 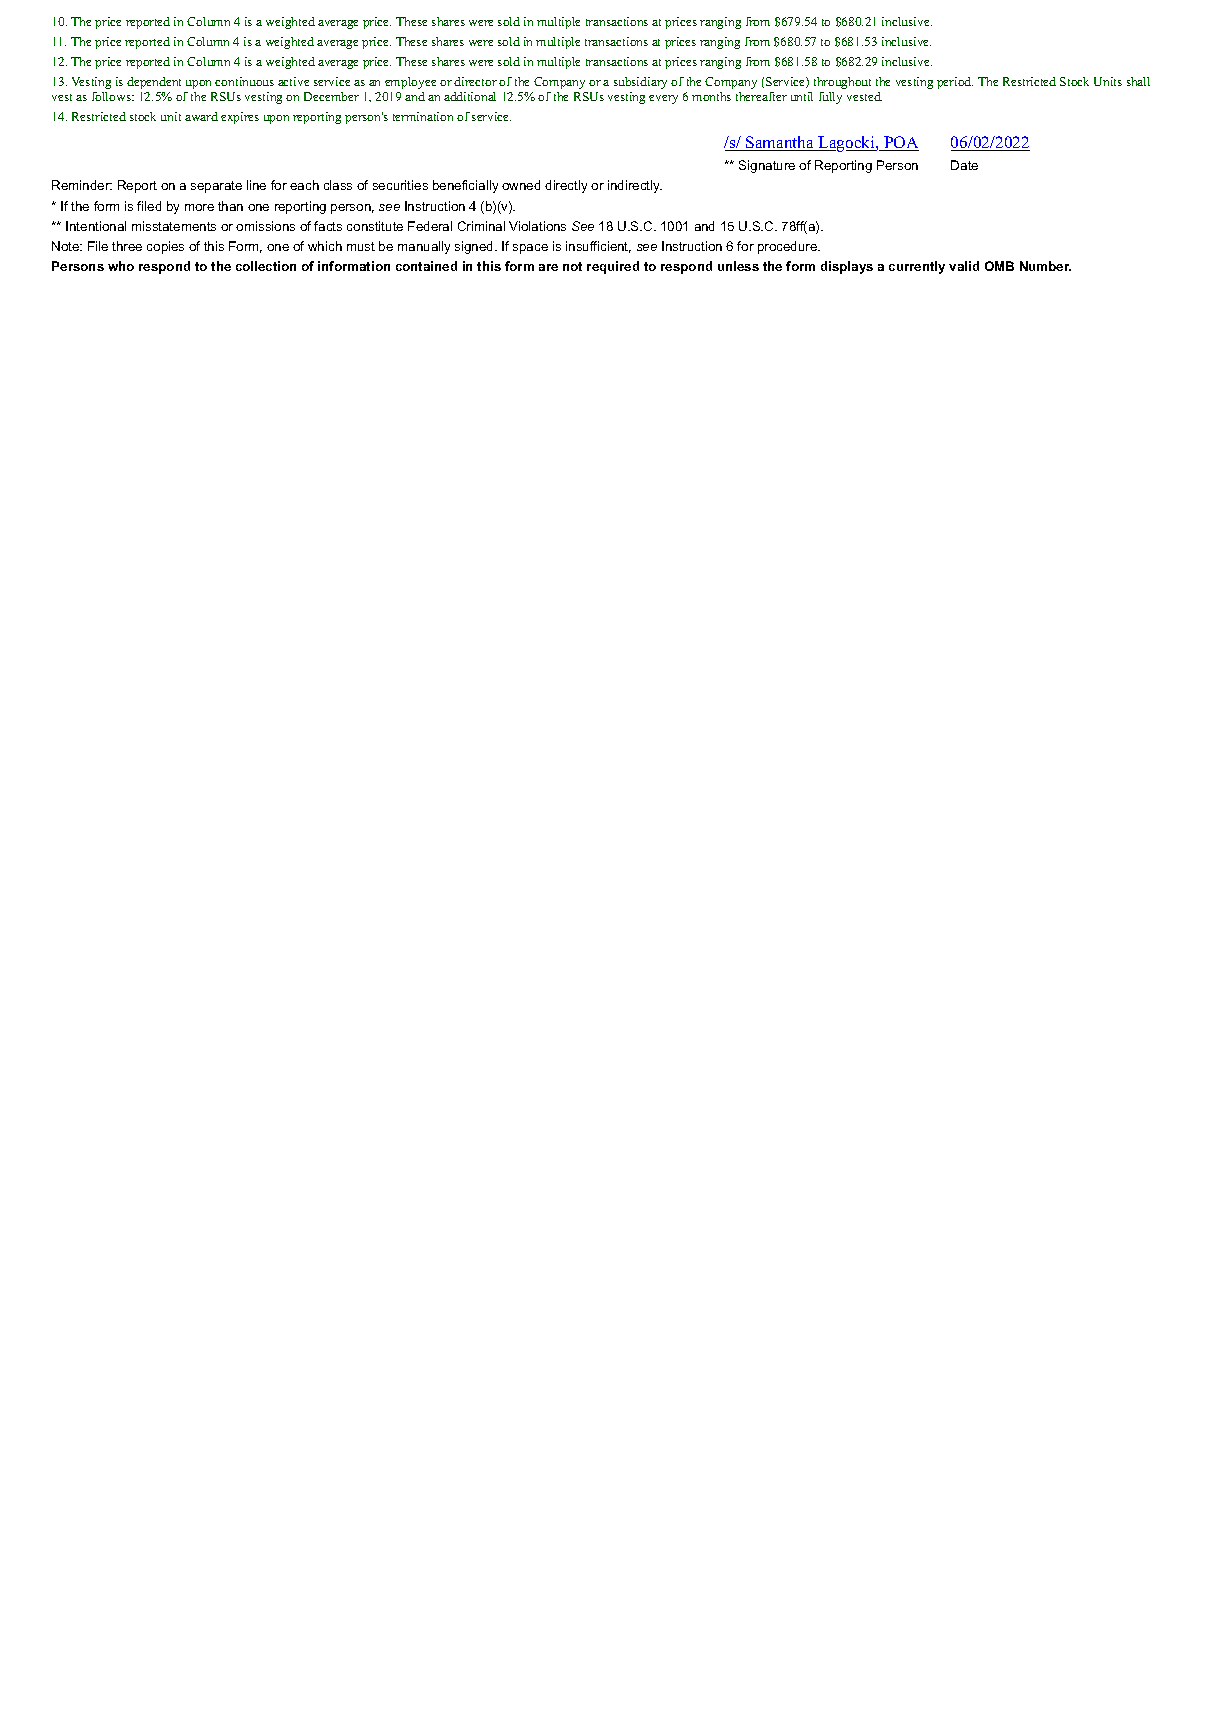 What do you see at coordinates (266, 266) in the screenshot?
I see `collection` at bounding box center [266, 266].
